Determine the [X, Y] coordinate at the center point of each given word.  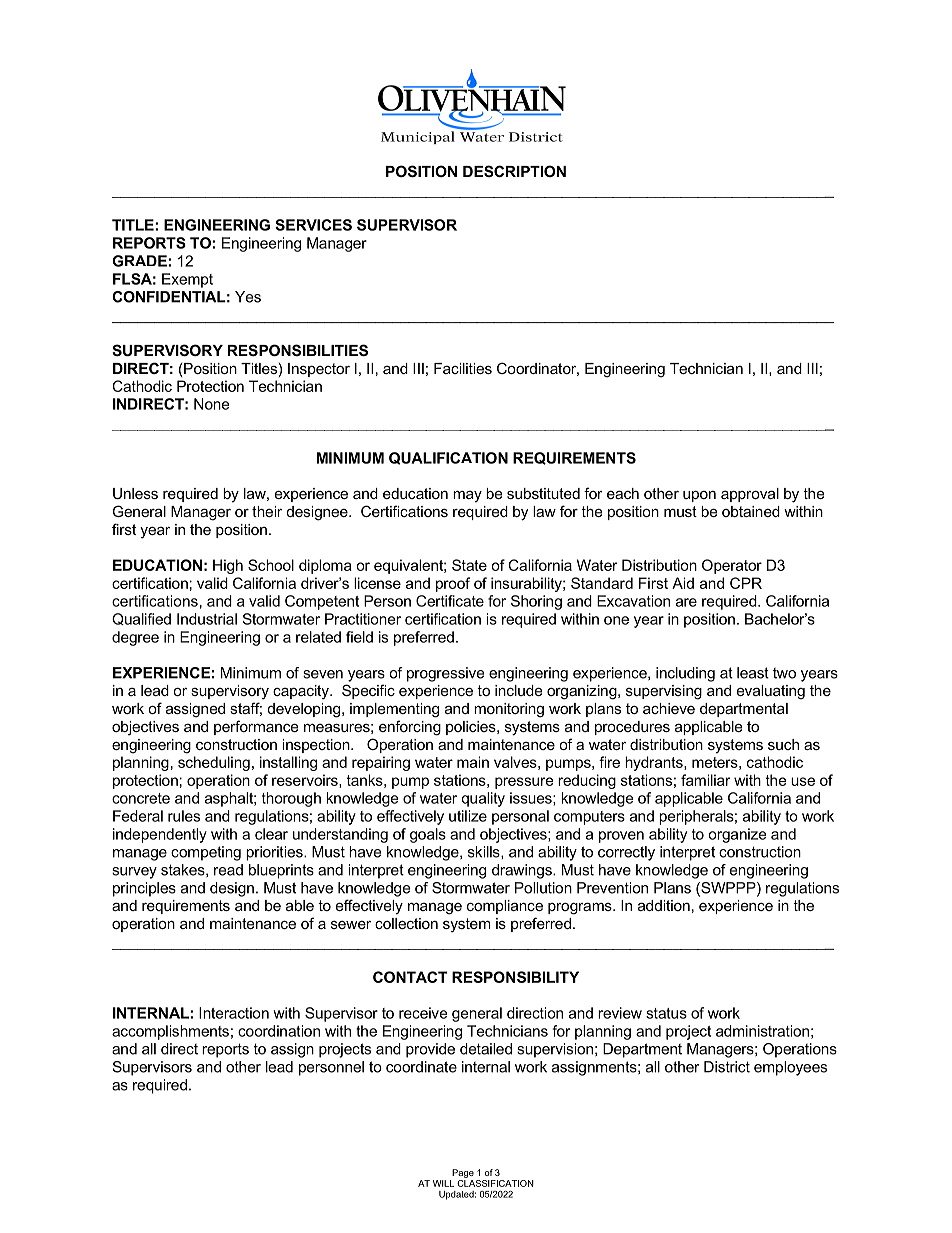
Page [463, 1173]
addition [664, 905]
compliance [505, 907]
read [228, 870]
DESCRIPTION [514, 171]
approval [750, 495]
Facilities [463, 368]
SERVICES [313, 225]
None [211, 404]
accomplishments [170, 1032]
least [753, 673]
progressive [445, 674]
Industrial [207, 619]
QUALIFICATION [448, 458]
